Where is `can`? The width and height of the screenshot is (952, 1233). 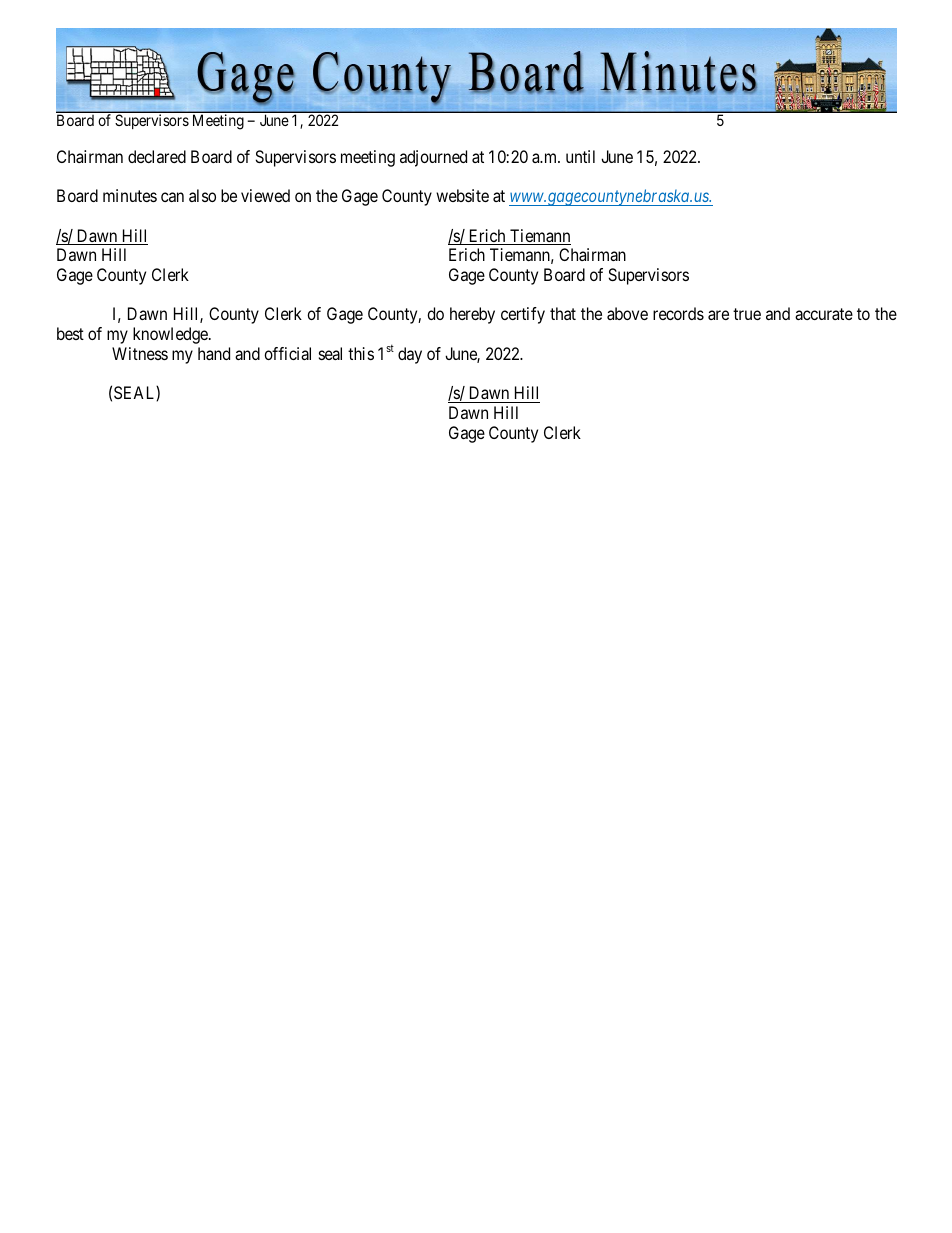
can is located at coordinates (172, 197).
